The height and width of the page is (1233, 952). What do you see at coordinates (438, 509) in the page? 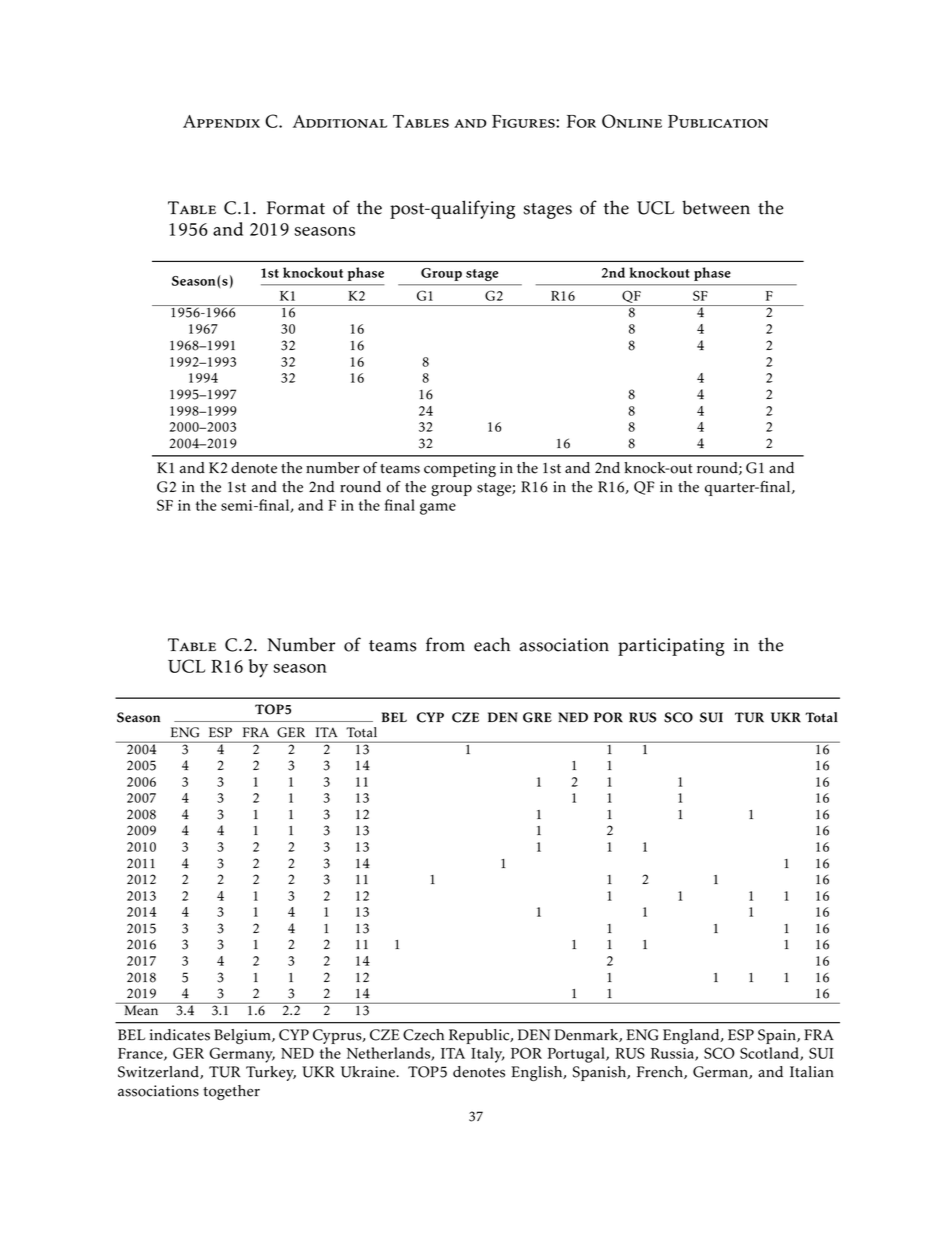
I see `game` at bounding box center [438, 509].
